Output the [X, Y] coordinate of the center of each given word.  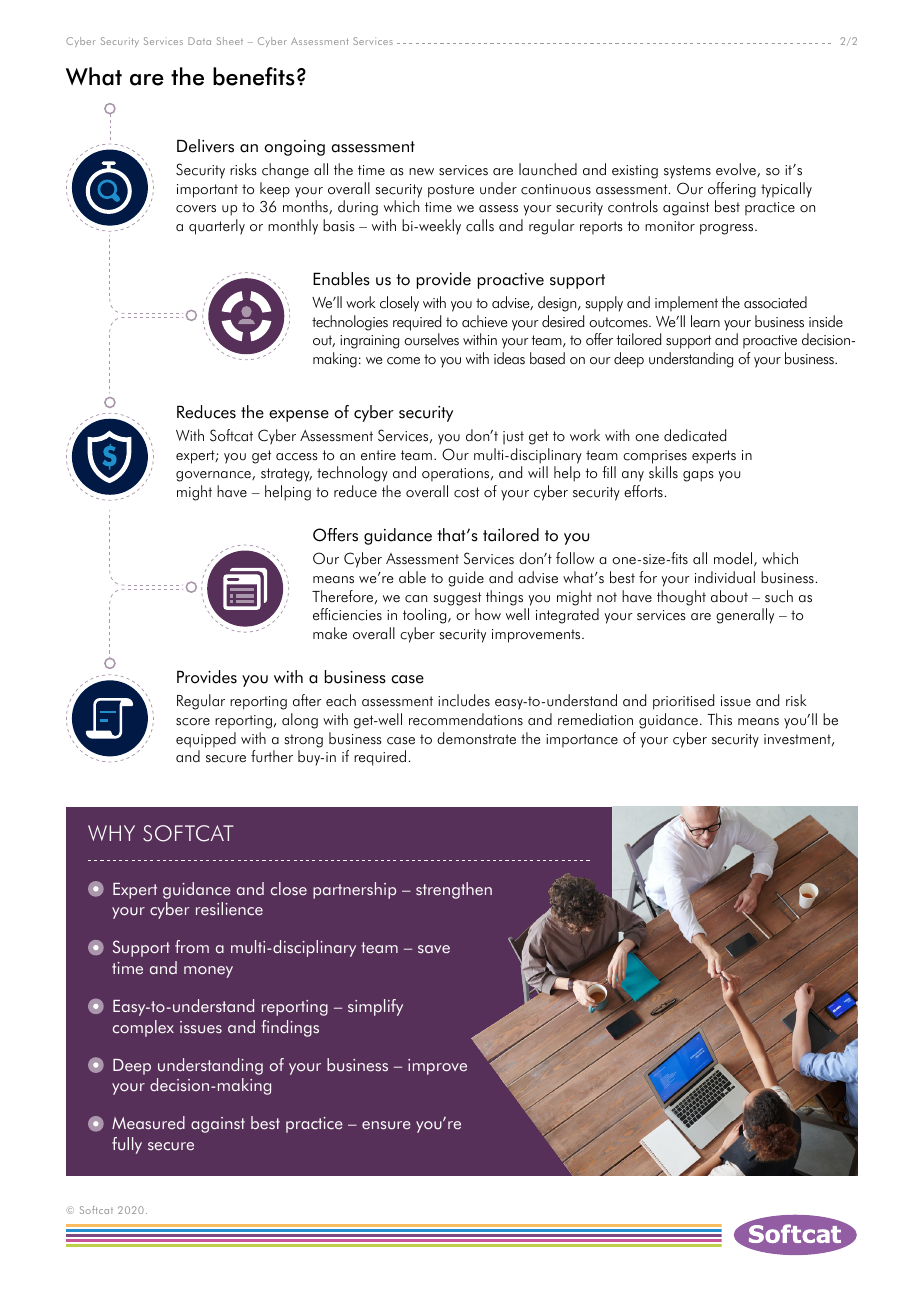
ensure [386, 1125]
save [434, 949]
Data [199, 41]
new [421, 172]
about [729, 596]
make [330, 633]
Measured [148, 1123]
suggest [457, 599]
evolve [737, 170]
